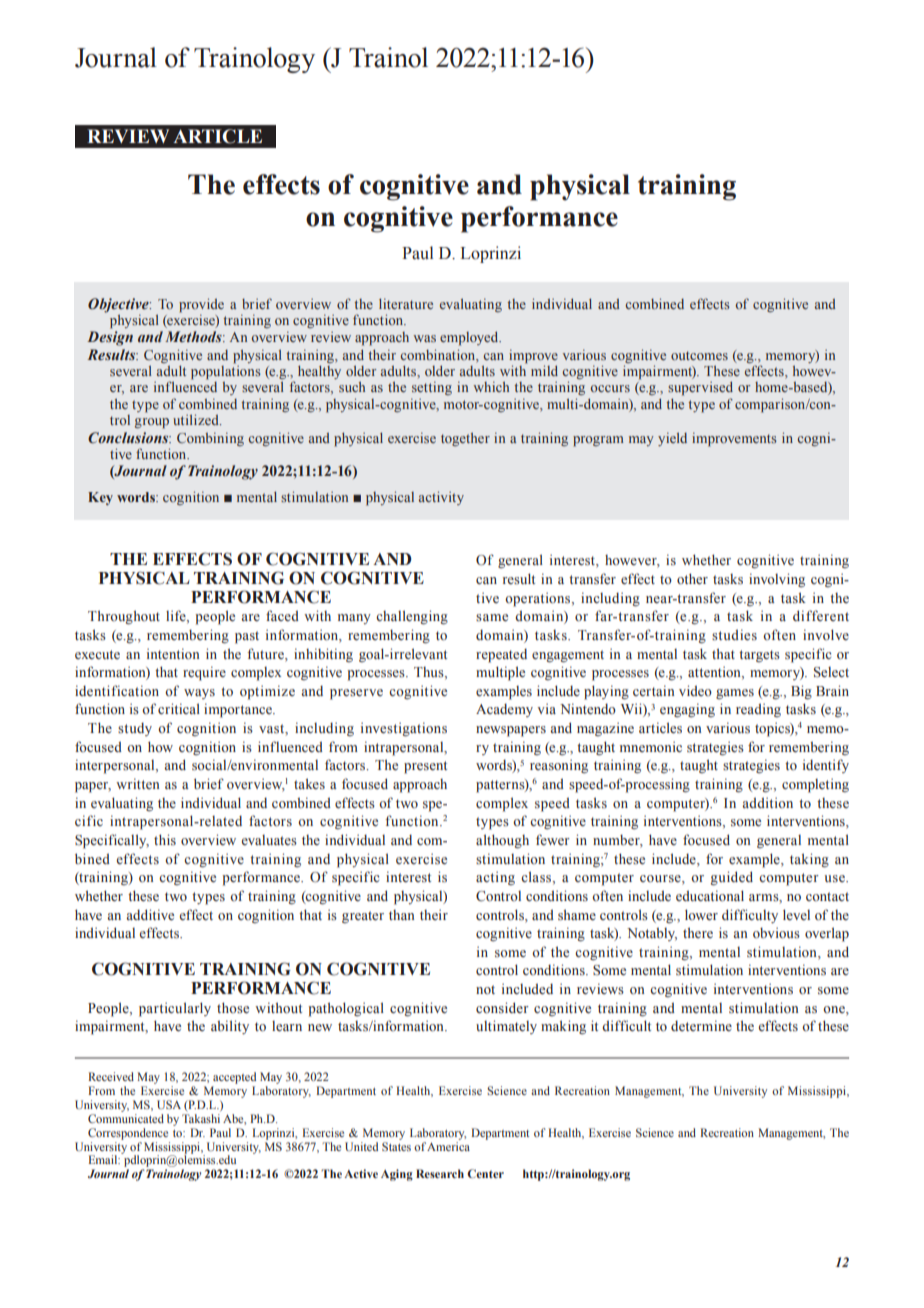 The height and width of the document is (1308, 924). I want to click on critical, so click(179, 708).
